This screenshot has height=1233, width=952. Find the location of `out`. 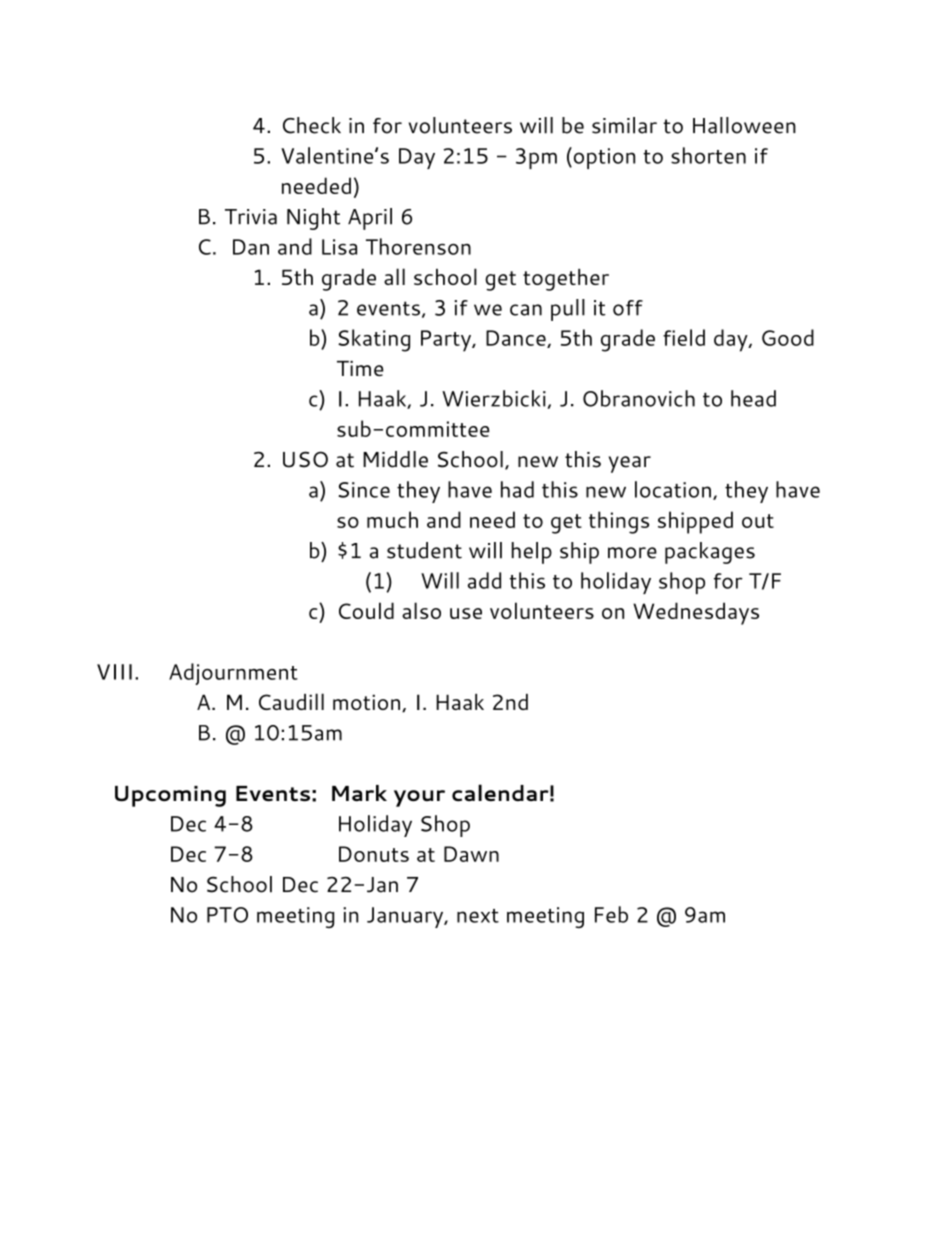

out is located at coordinates (758, 521).
